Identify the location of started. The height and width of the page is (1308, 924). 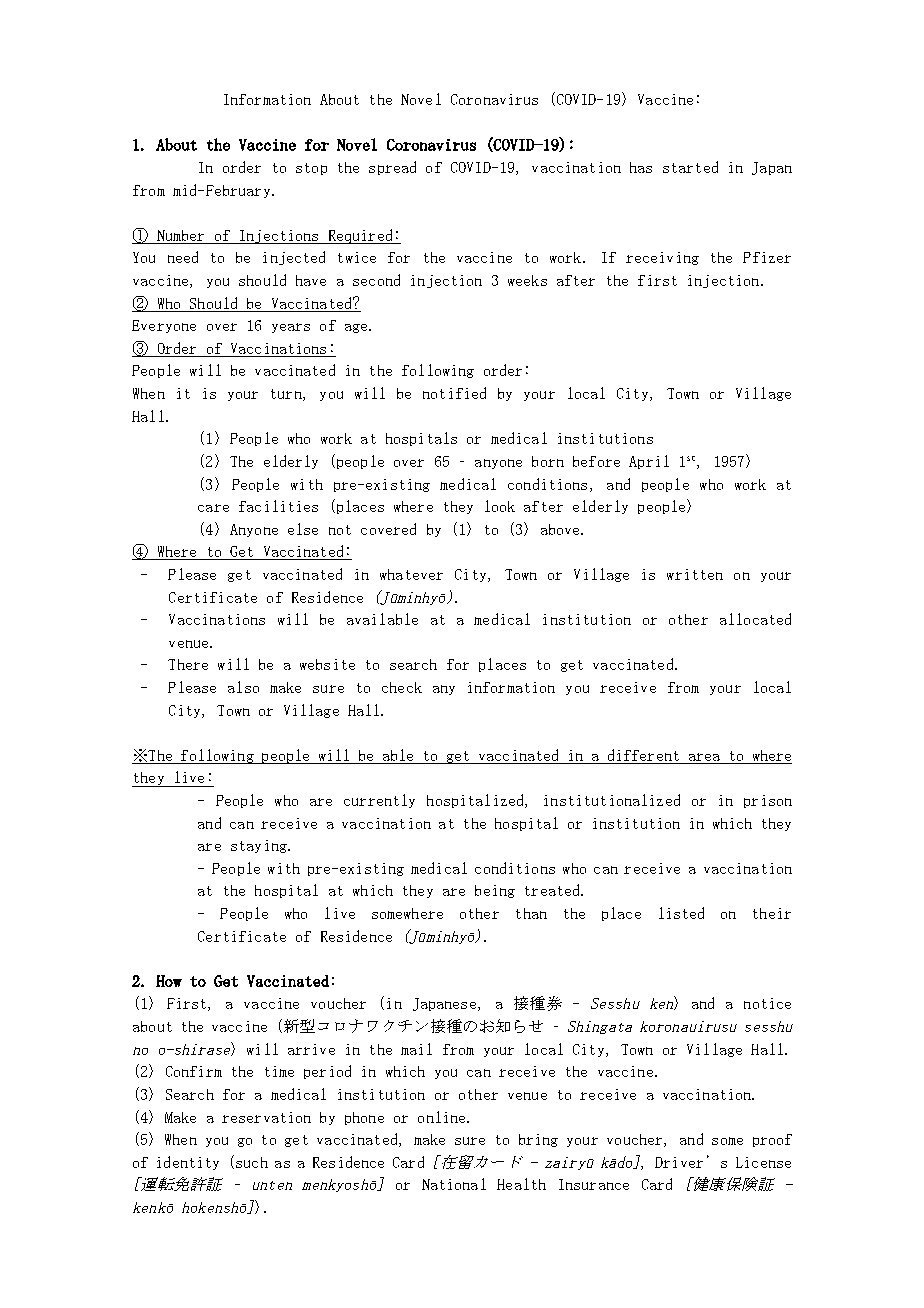
(690, 167).
